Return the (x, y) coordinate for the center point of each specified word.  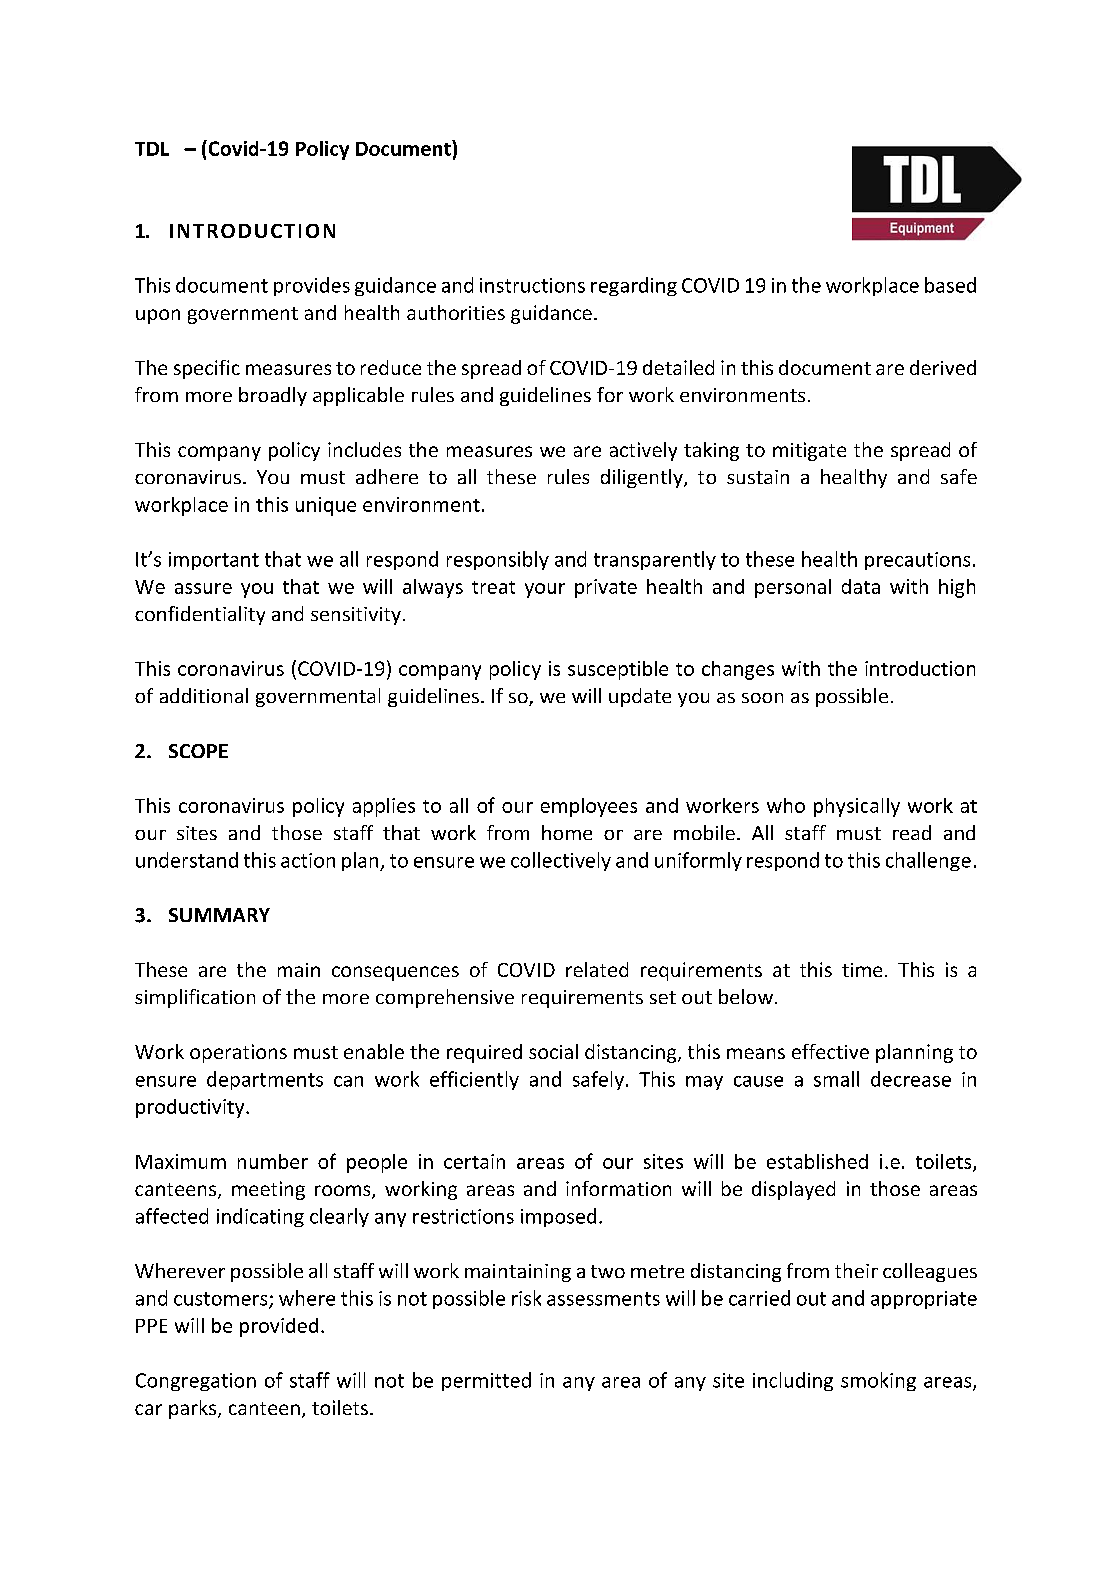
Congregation (196, 1382)
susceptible (618, 670)
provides (312, 286)
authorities (456, 312)
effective (830, 1051)
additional (204, 695)
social (553, 1051)
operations (238, 1053)
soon (762, 698)
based (950, 285)
